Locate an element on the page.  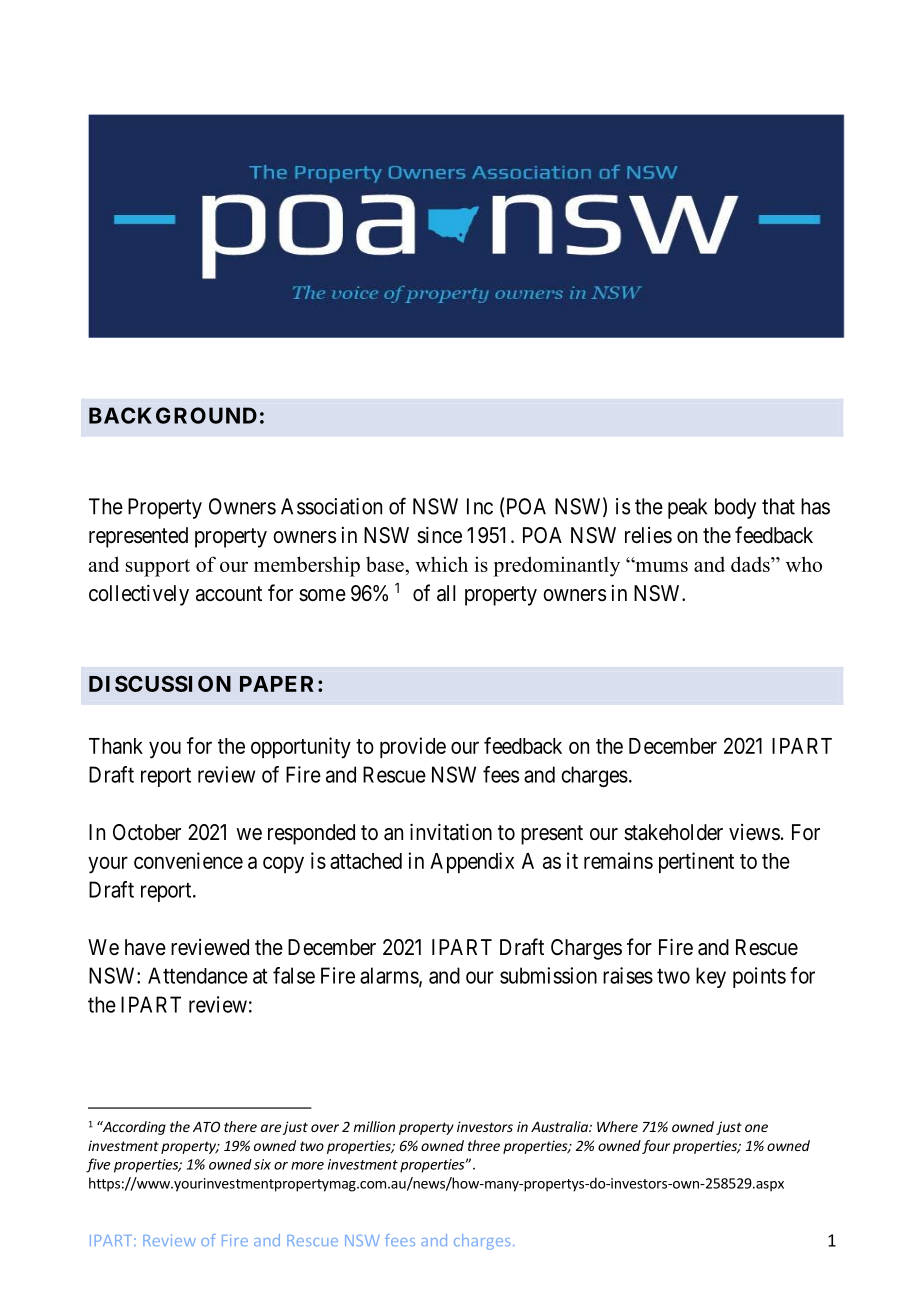
body is located at coordinates (735, 508).
